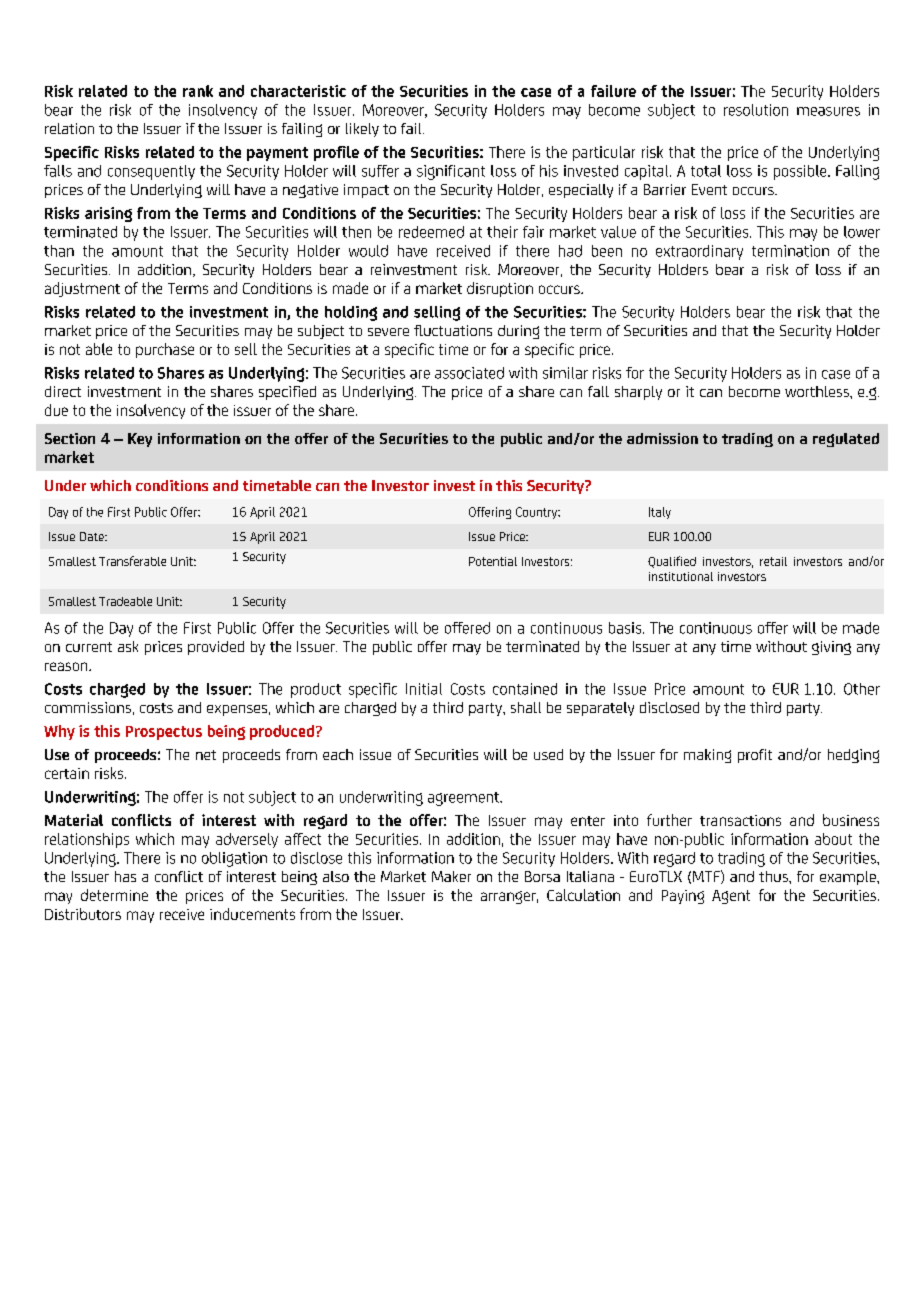 This document has width=924, height=1308. Describe the element at coordinates (83, 914) in the document. I see `Distributors` at that location.
